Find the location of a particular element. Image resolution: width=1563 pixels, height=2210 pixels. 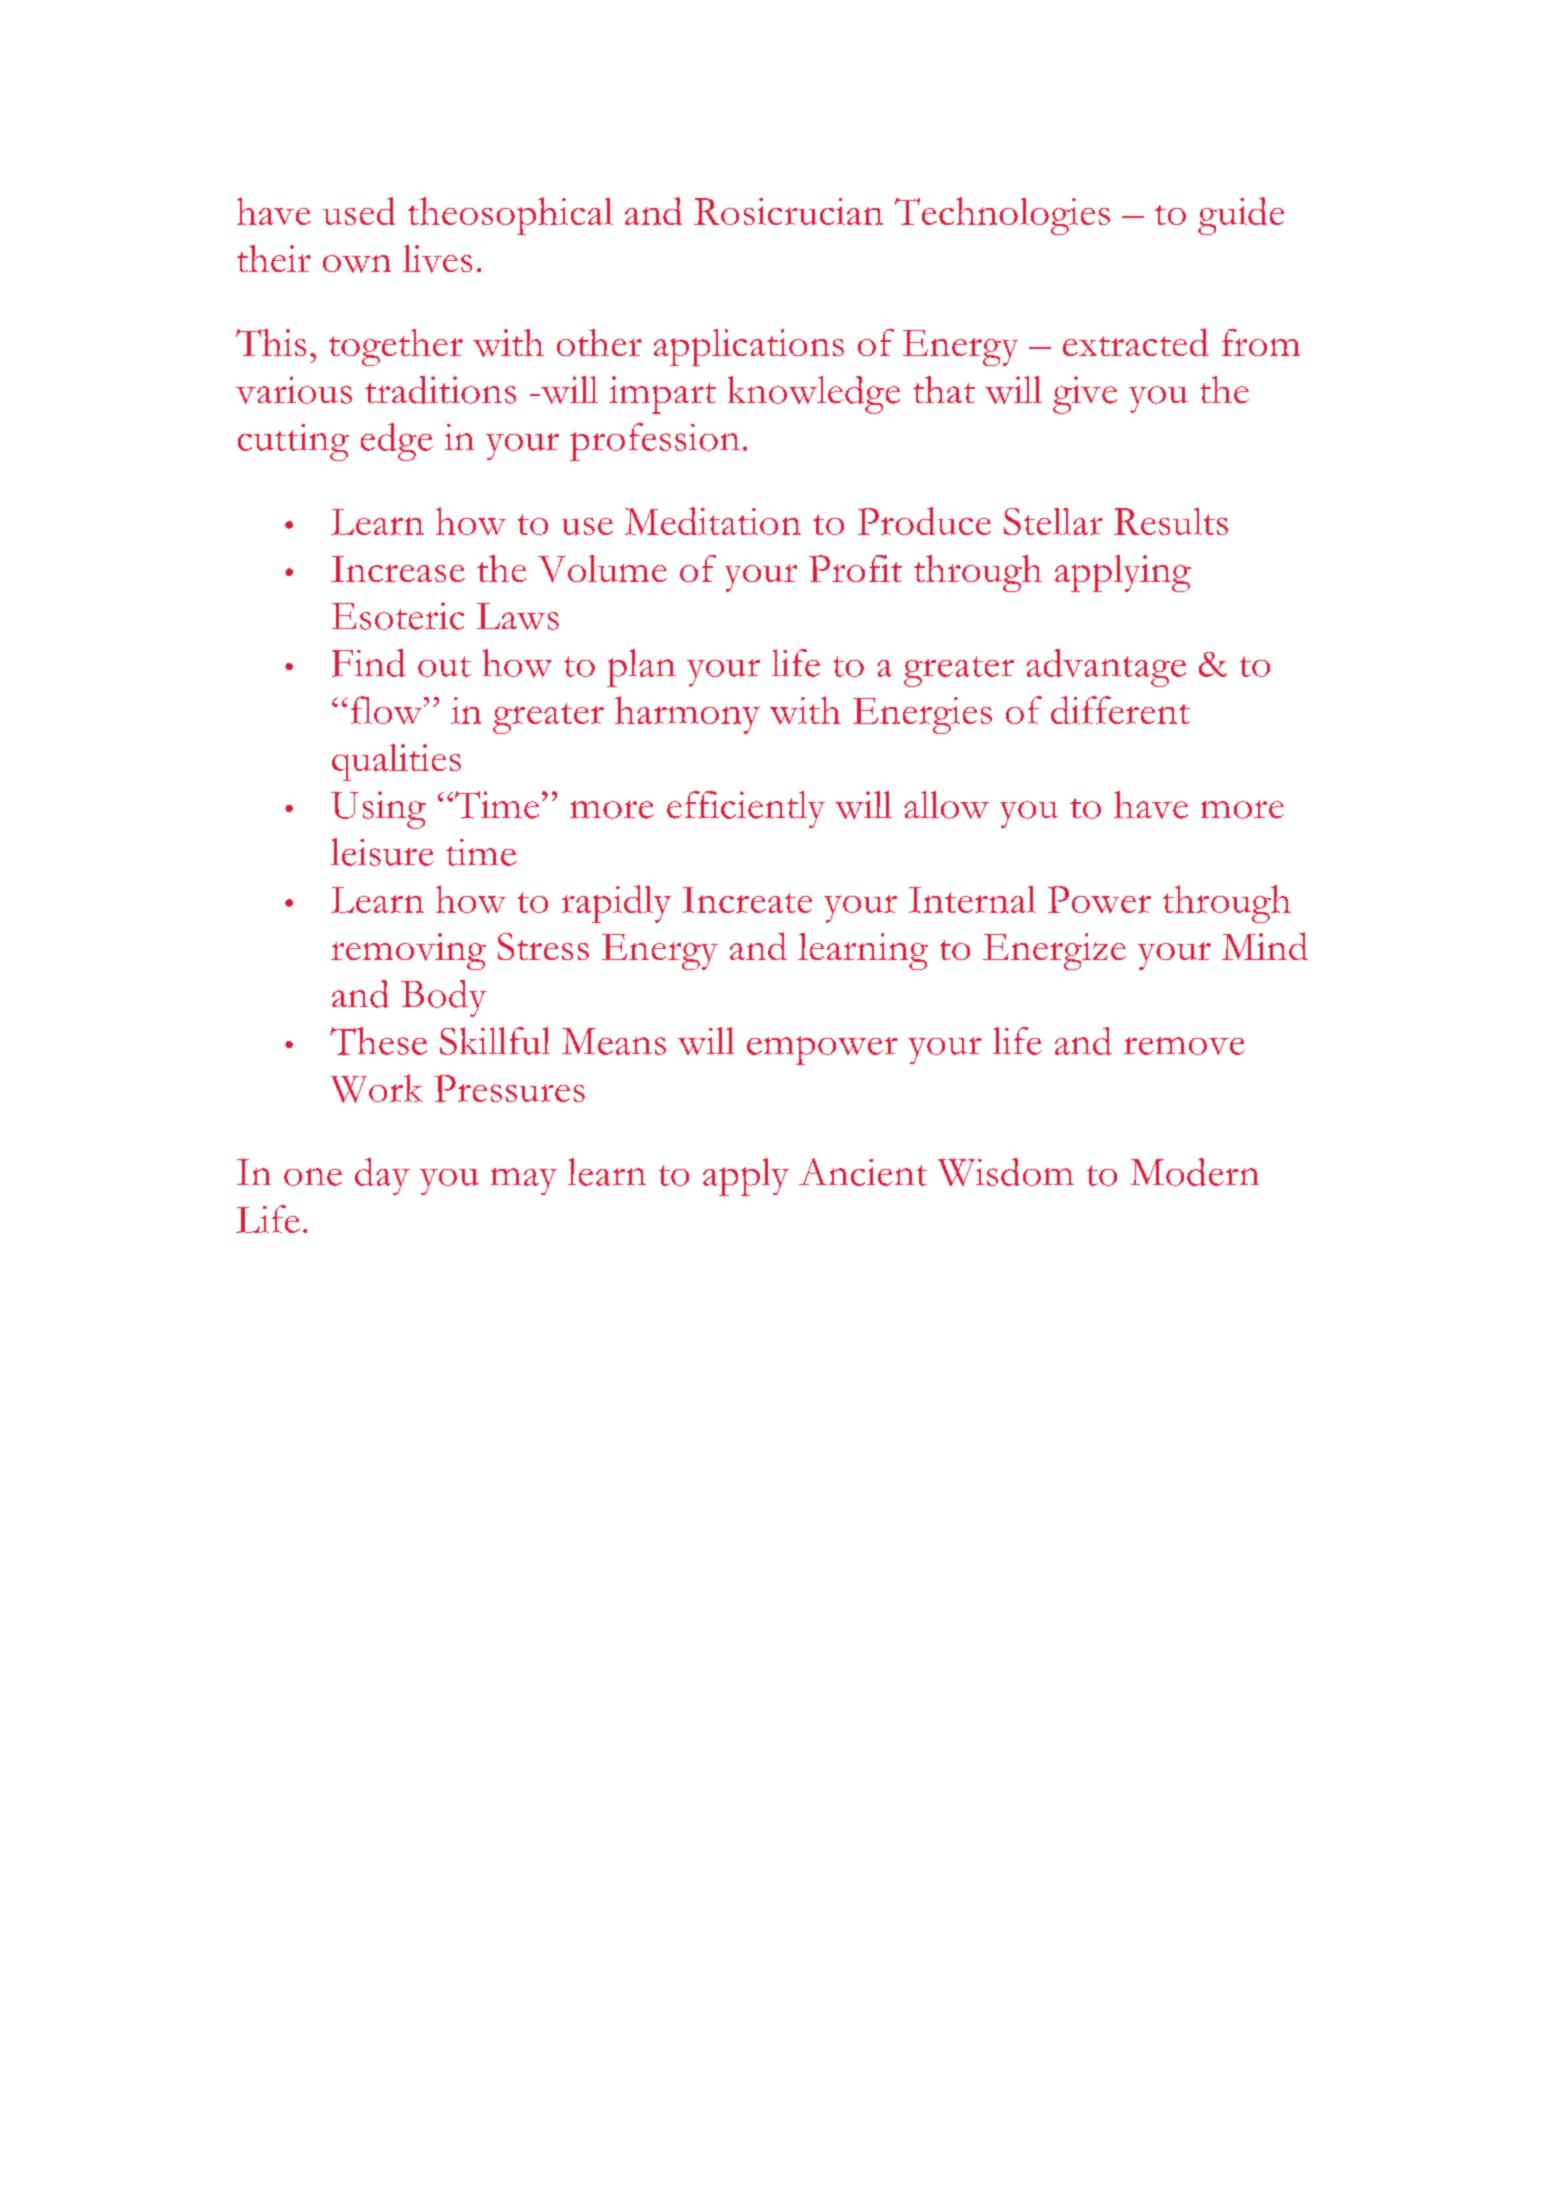

Ancient is located at coordinates (863, 1172).
